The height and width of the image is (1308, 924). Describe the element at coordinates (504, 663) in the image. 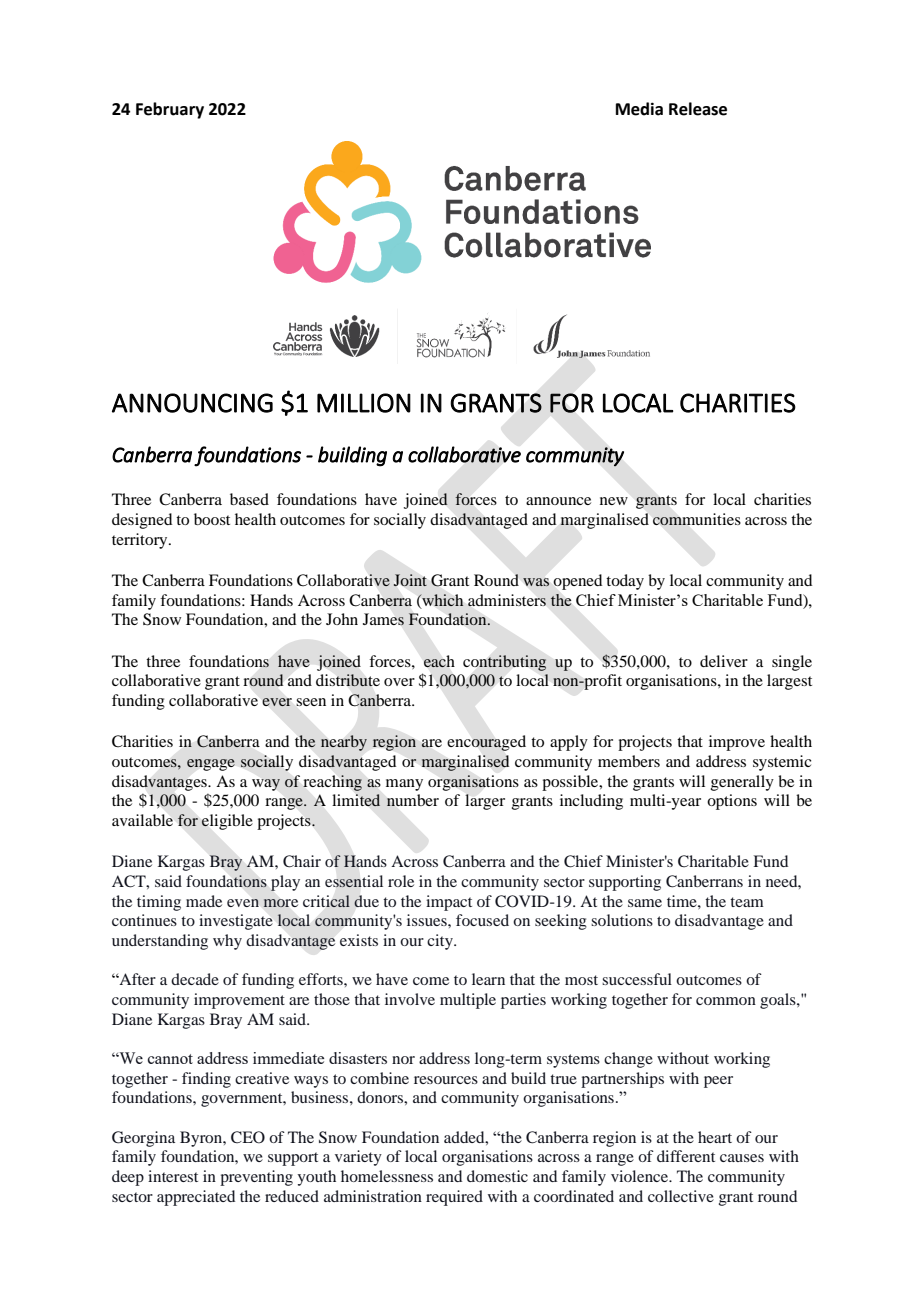

I see `contributing` at that location.
